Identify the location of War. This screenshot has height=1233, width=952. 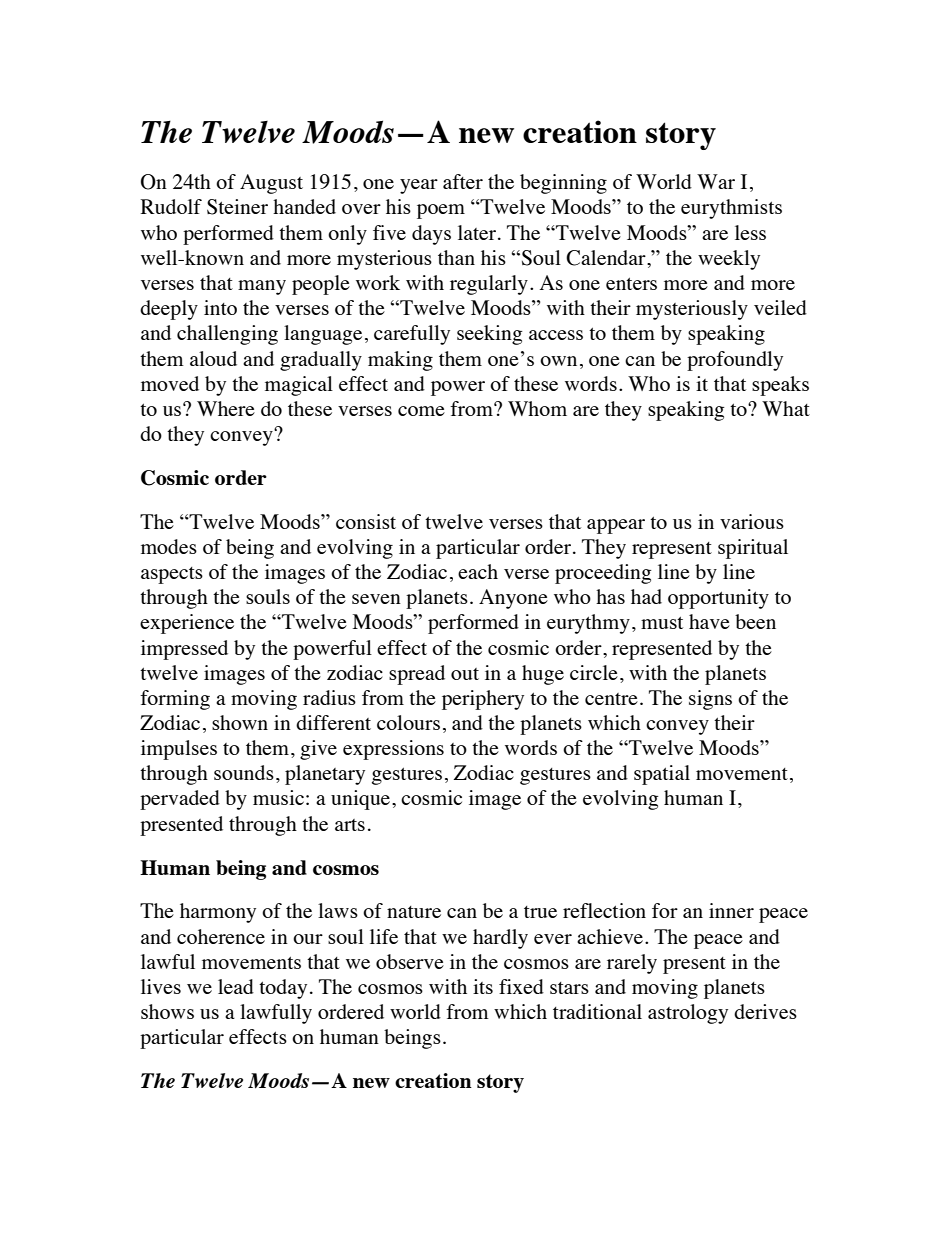
(716, 181).
